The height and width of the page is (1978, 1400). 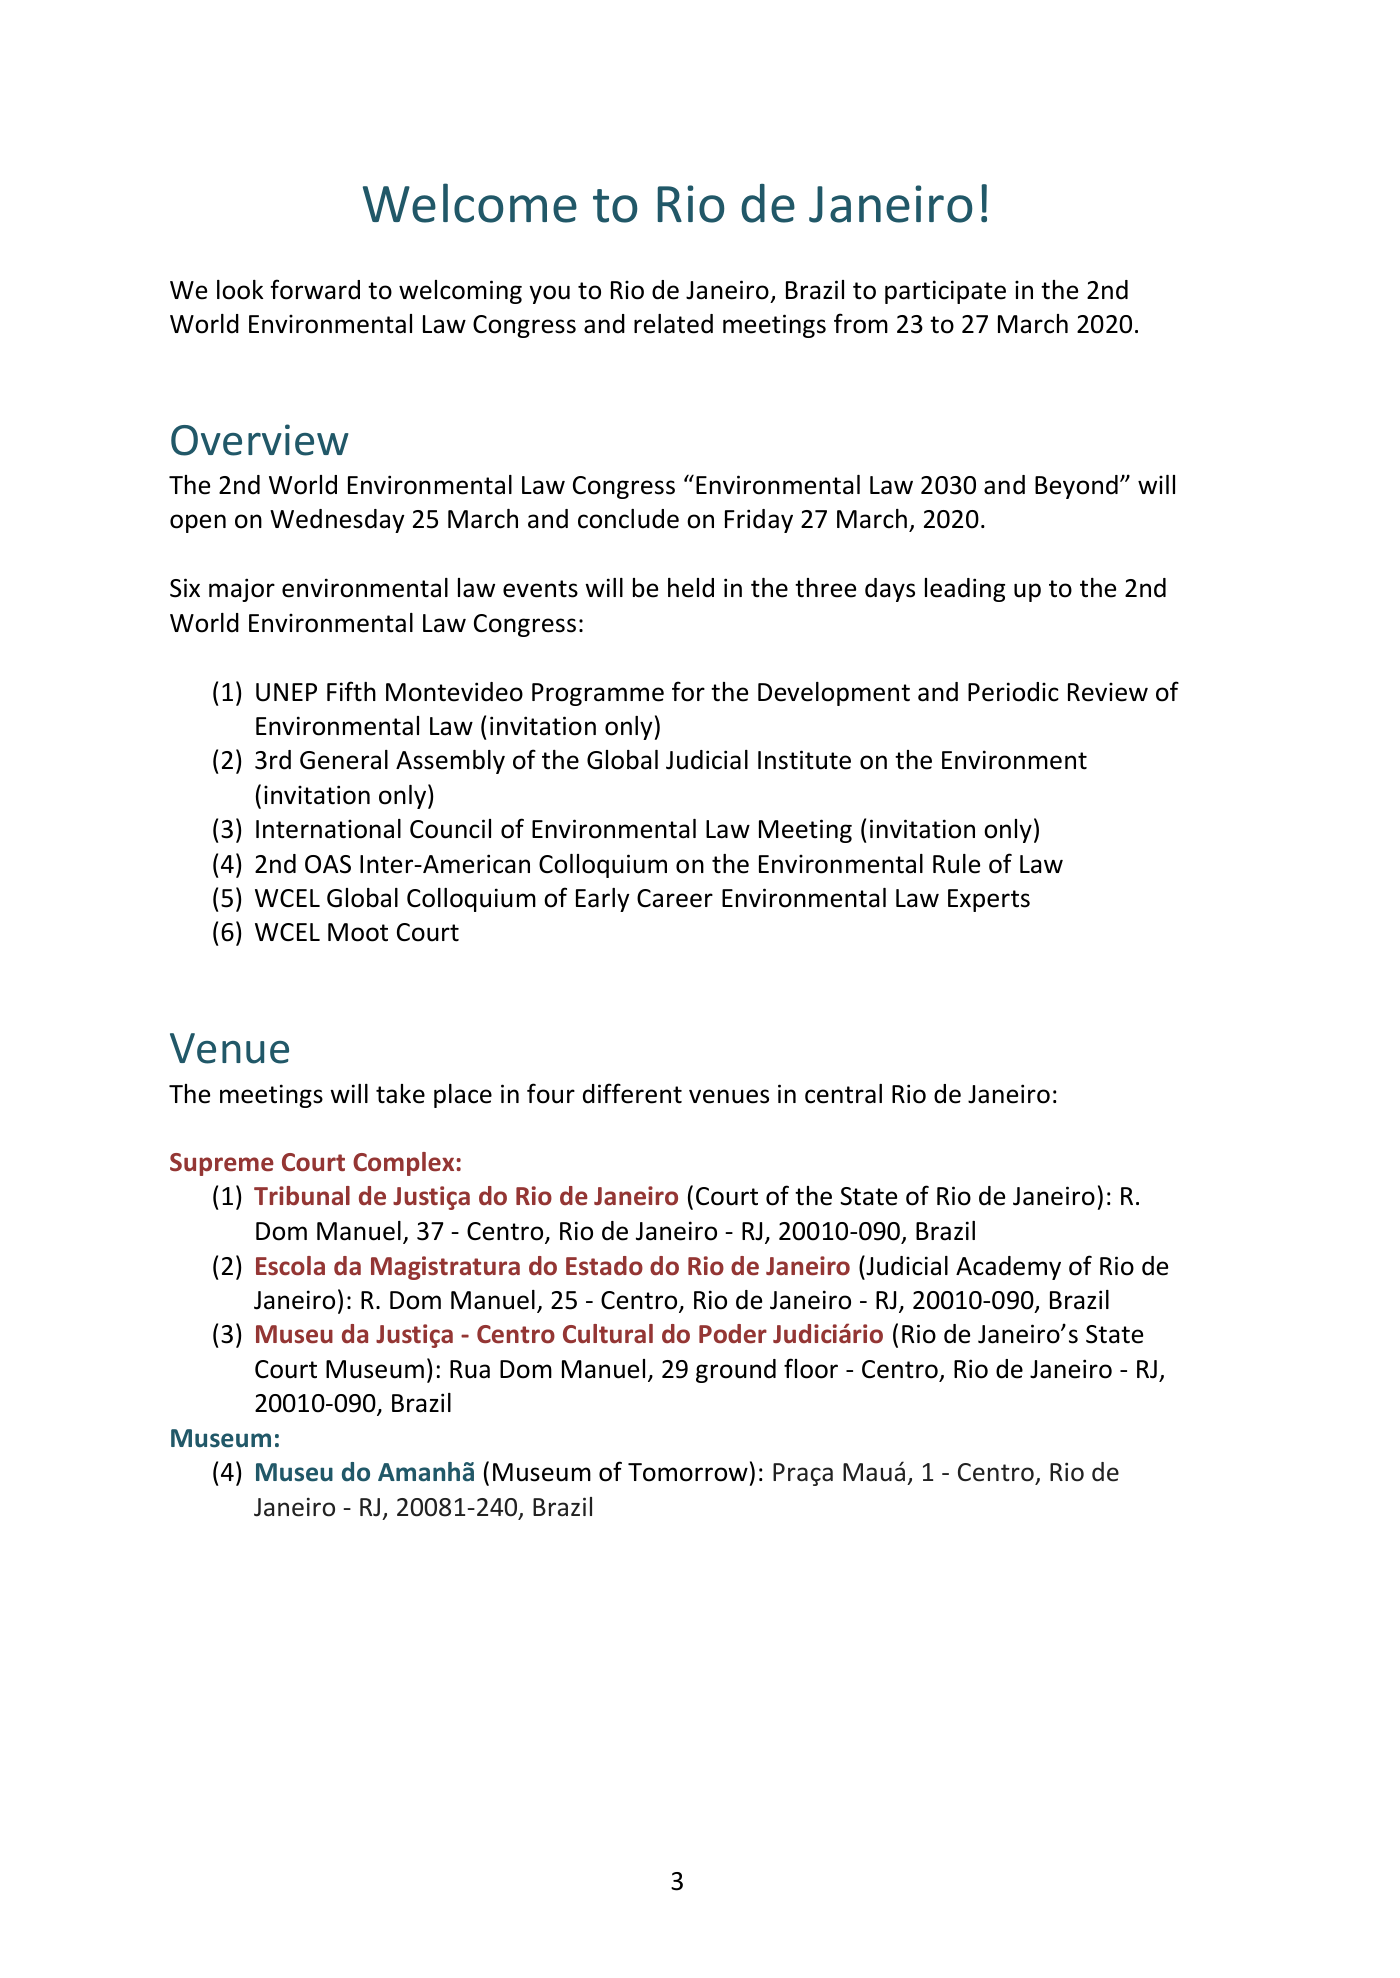 What do you see at coordinates (945, 292) in the page?
I see `participate` at bounding box center [945, 292].
